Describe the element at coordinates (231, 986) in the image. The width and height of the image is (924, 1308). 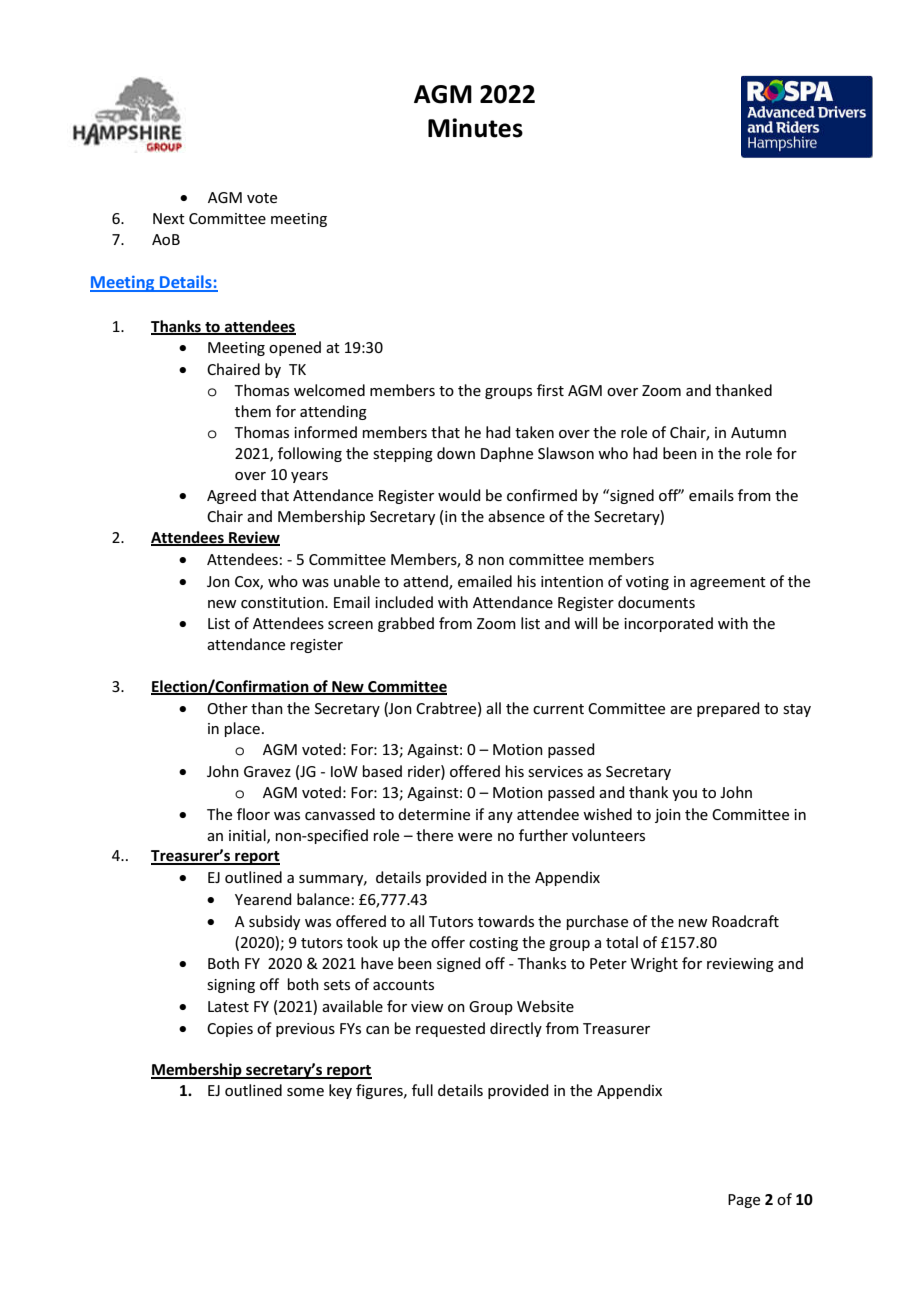
I see `signing` at that location.
